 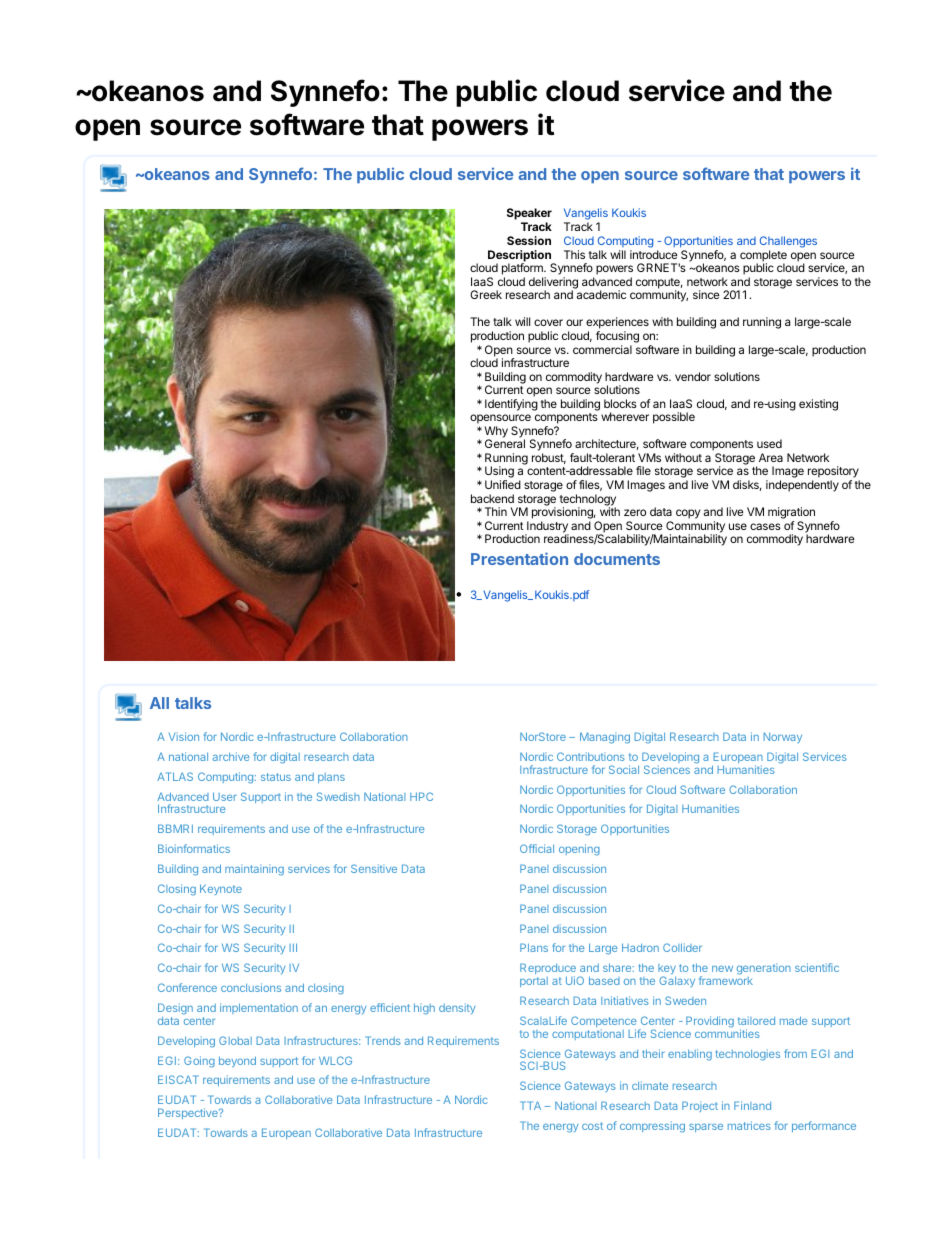 I want to click on Official, so click(x=537, y=848).
